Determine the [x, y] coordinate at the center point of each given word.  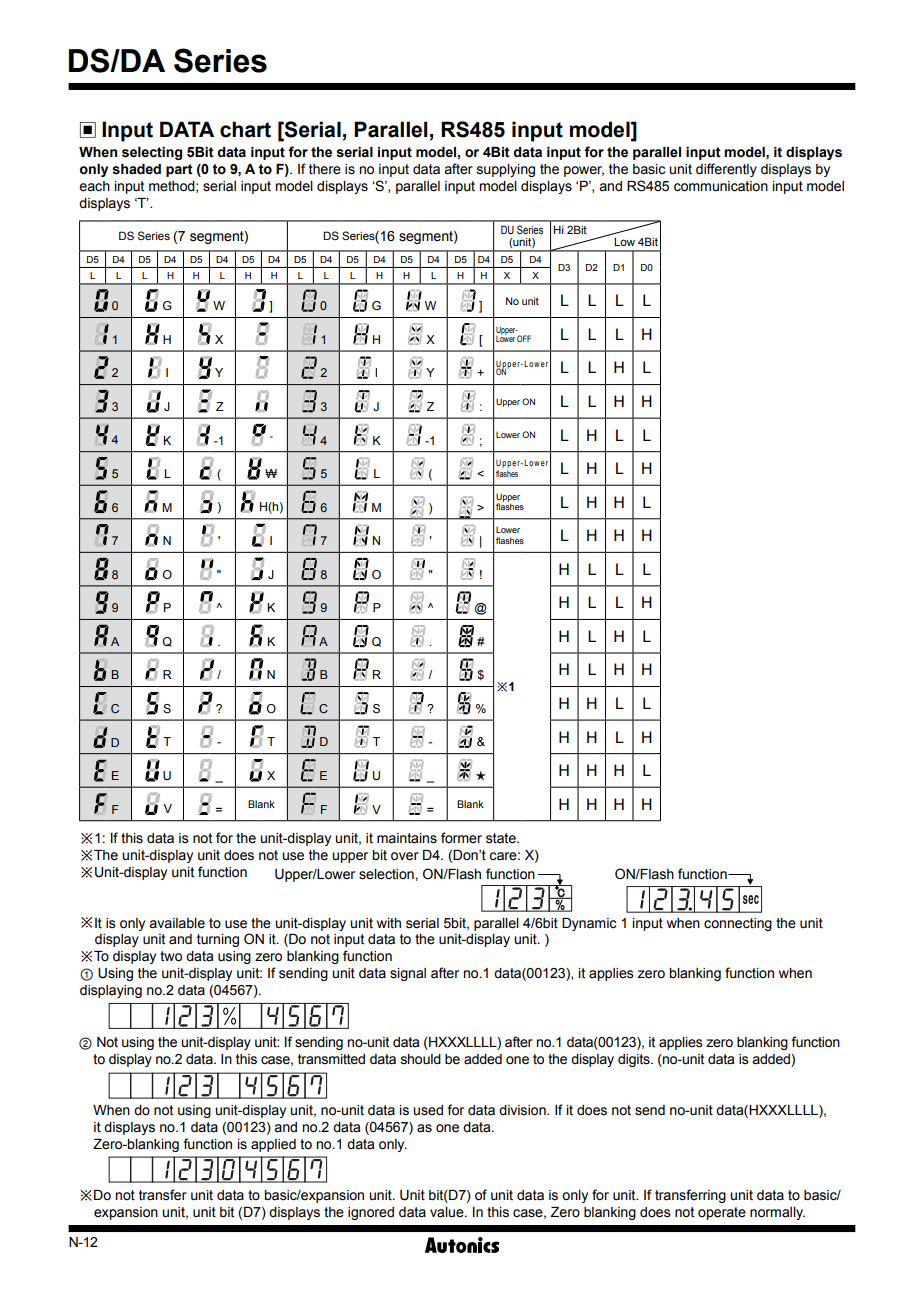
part [179, 170]
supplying [506, 170]
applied [273, 1145]
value [448, 1212]
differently [726, 170]
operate [722, 1213]
